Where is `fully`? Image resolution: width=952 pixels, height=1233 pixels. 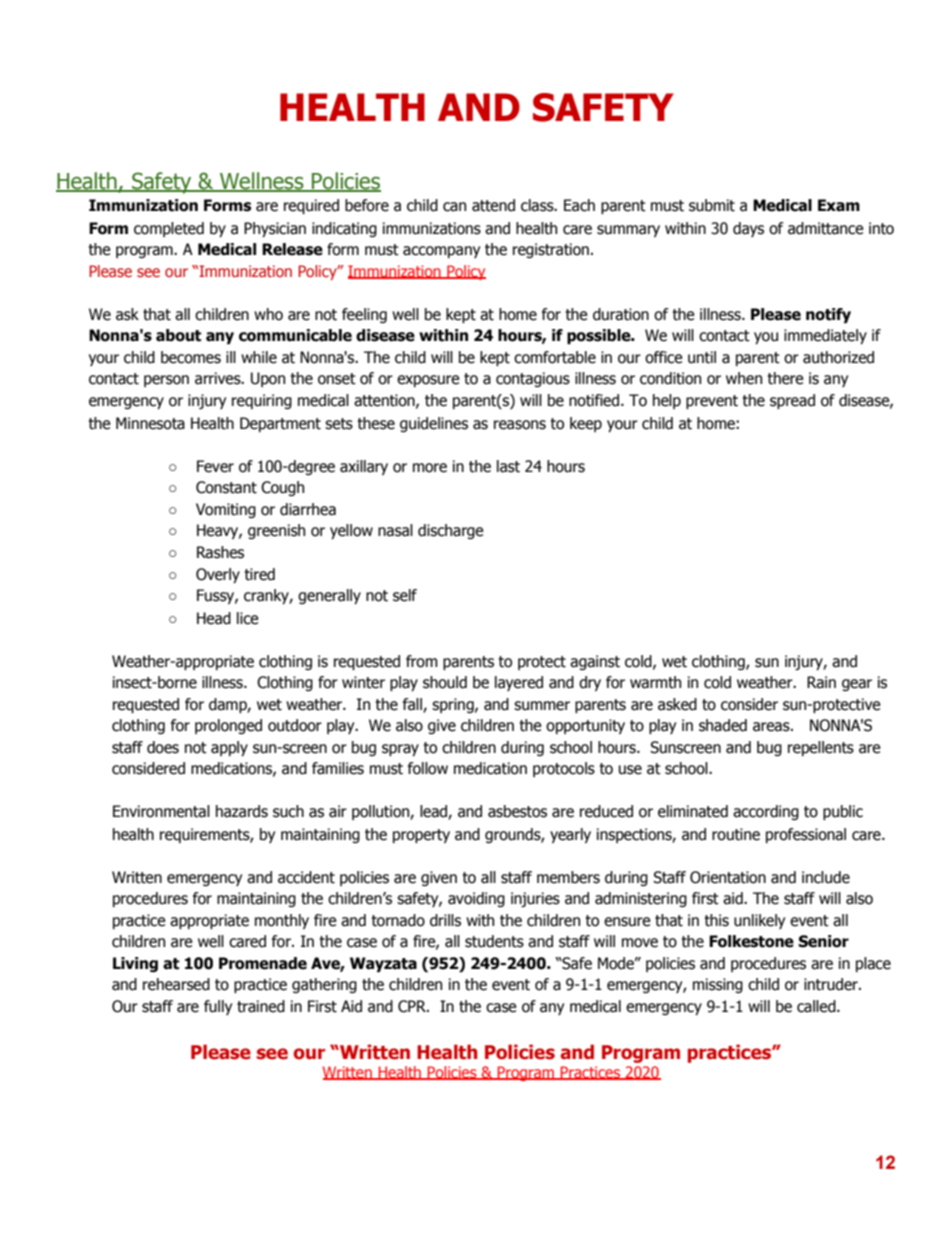 fully is located at coordinates (218, 1007).
